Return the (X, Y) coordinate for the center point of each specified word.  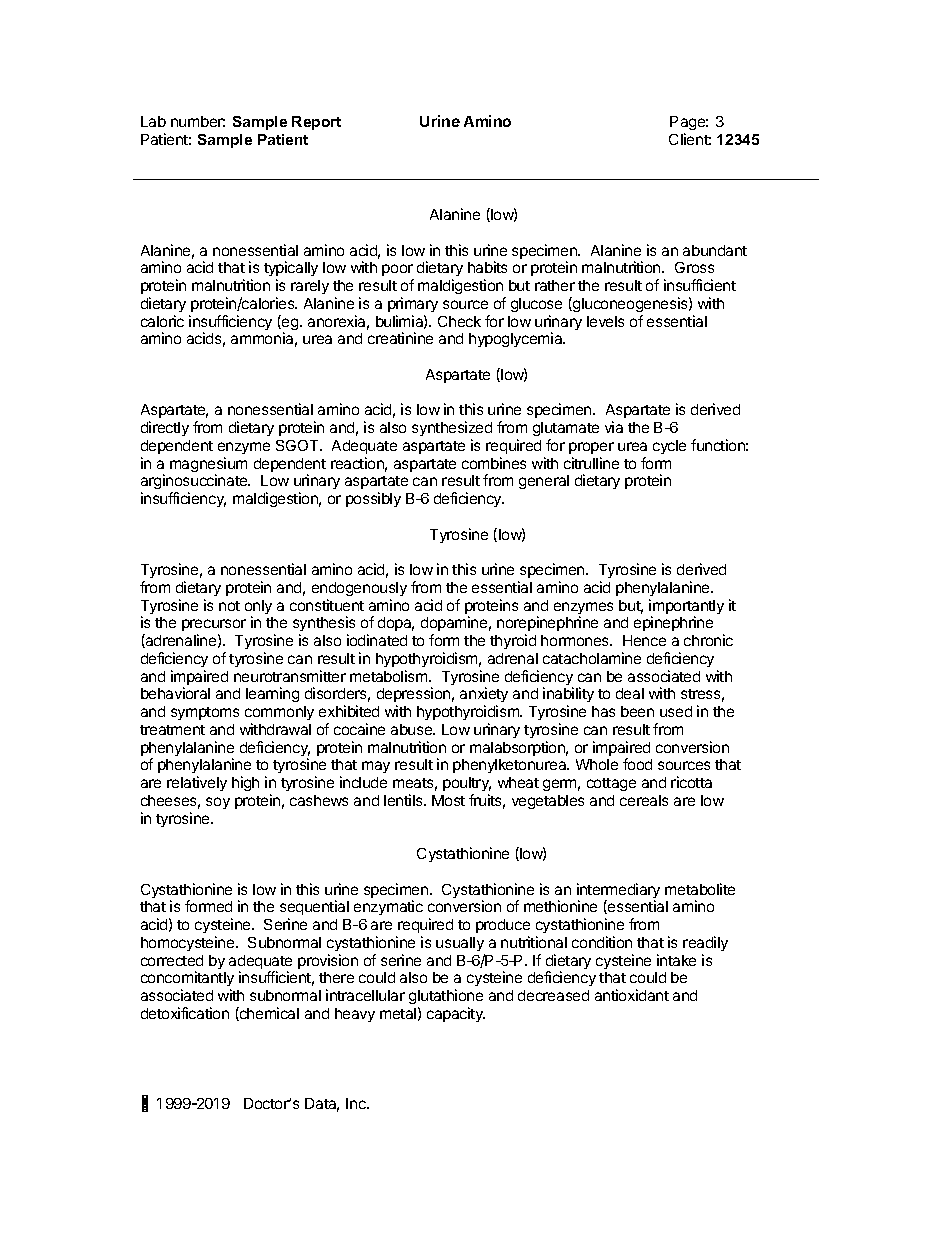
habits (487, 267)
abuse (413, 729)
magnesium (208, 466)
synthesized (452, 428)
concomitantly (187, 980)
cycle (669, 447)
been (637, 711)
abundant (715, 250)
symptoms (205, 713)
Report (316, 123)
